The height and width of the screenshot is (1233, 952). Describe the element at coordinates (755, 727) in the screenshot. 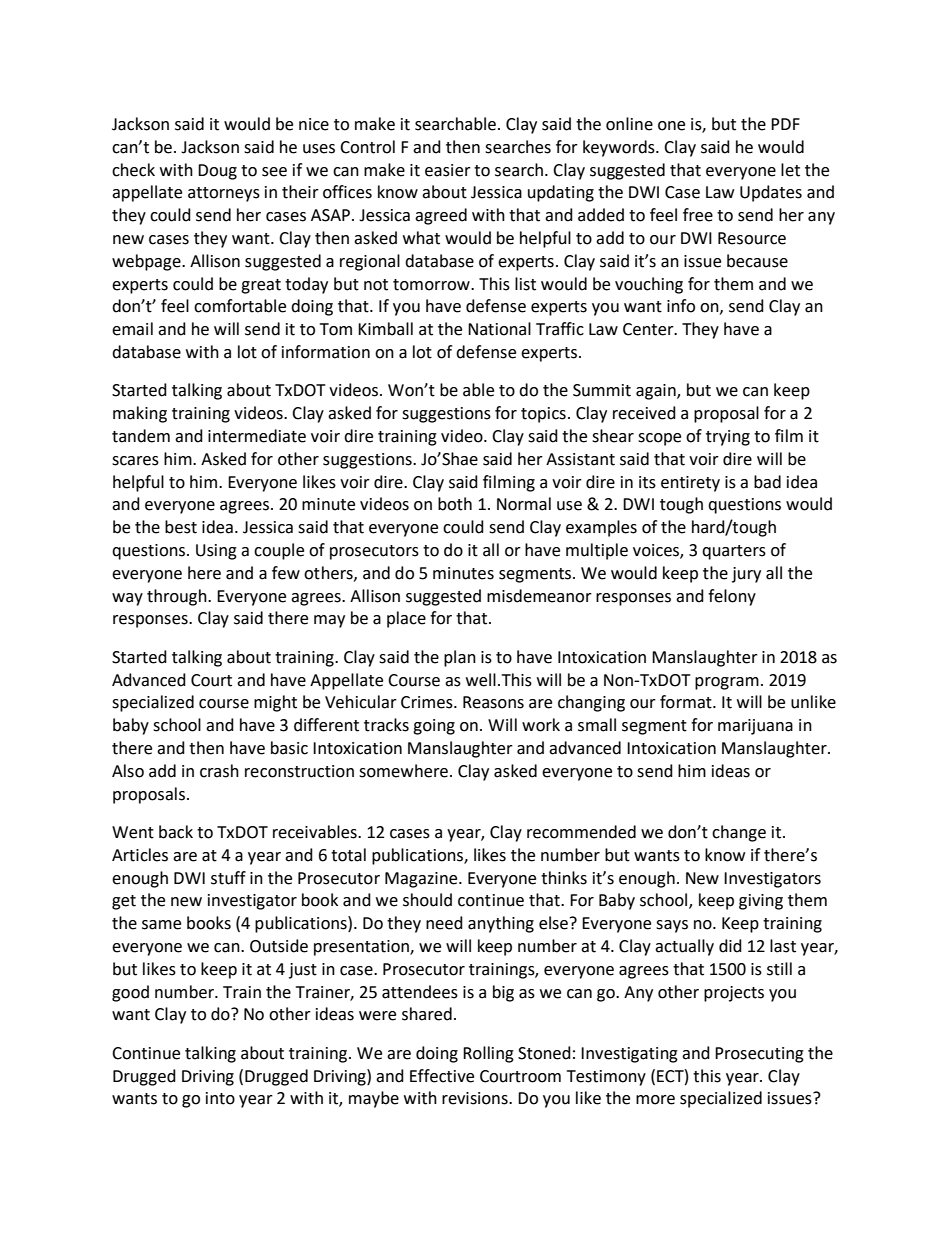

I see `marijuana` at that location.
